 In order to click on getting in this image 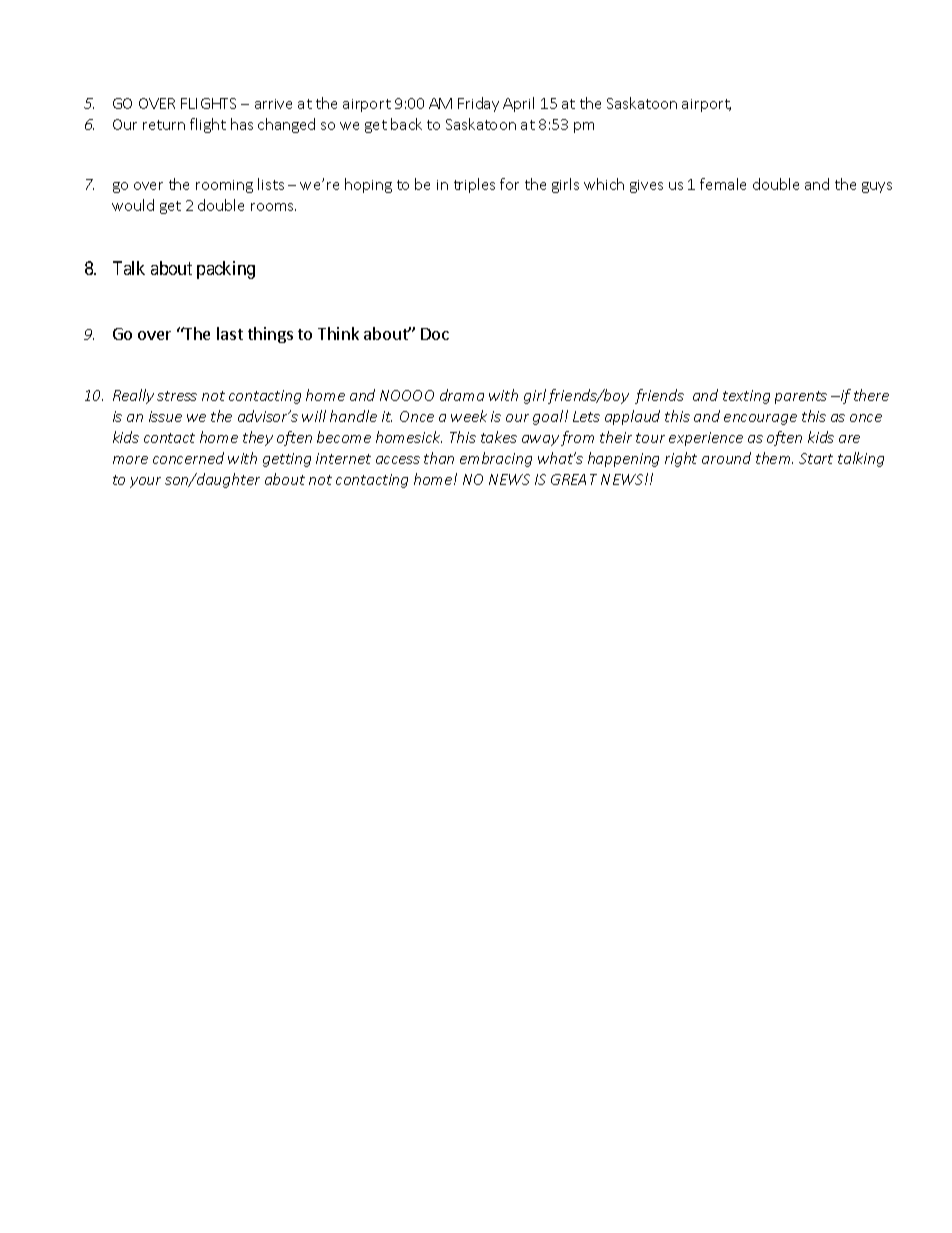, I will do `click(287, 460)`.
